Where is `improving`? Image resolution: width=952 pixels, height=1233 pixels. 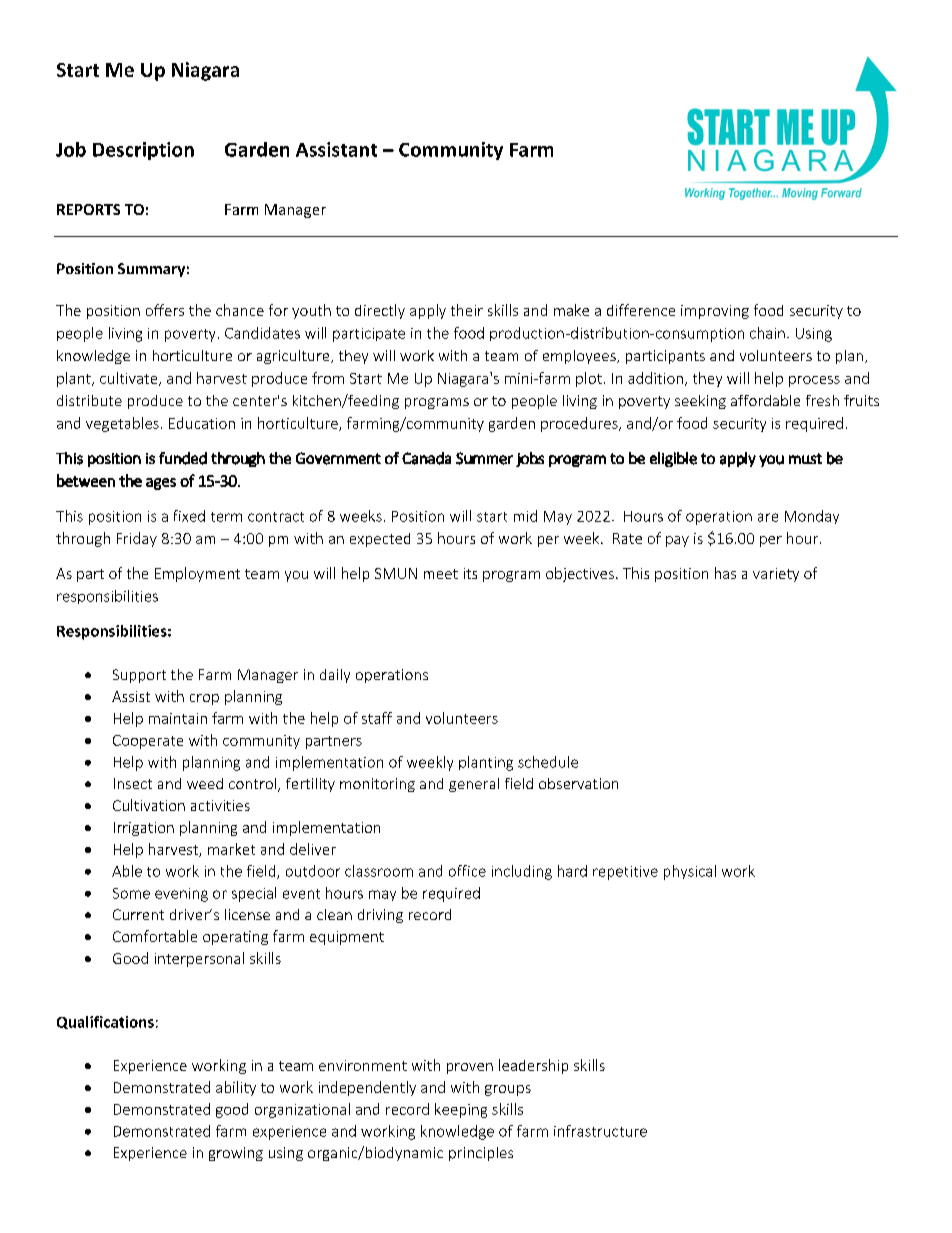
improving is located at coordinates (715, 312).
